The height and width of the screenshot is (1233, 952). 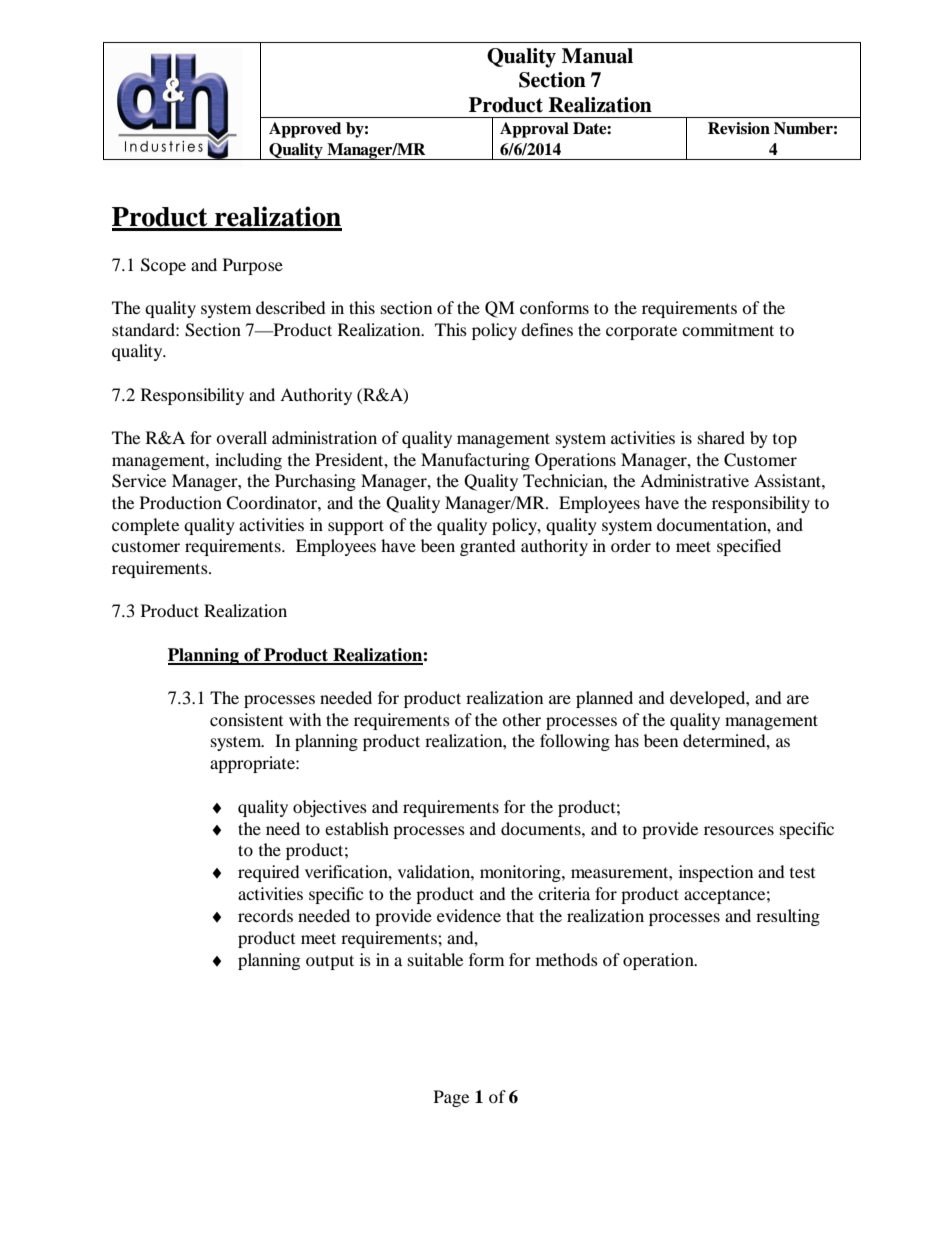 I want to click on Manufacturing, so click(x=475, y=461).
